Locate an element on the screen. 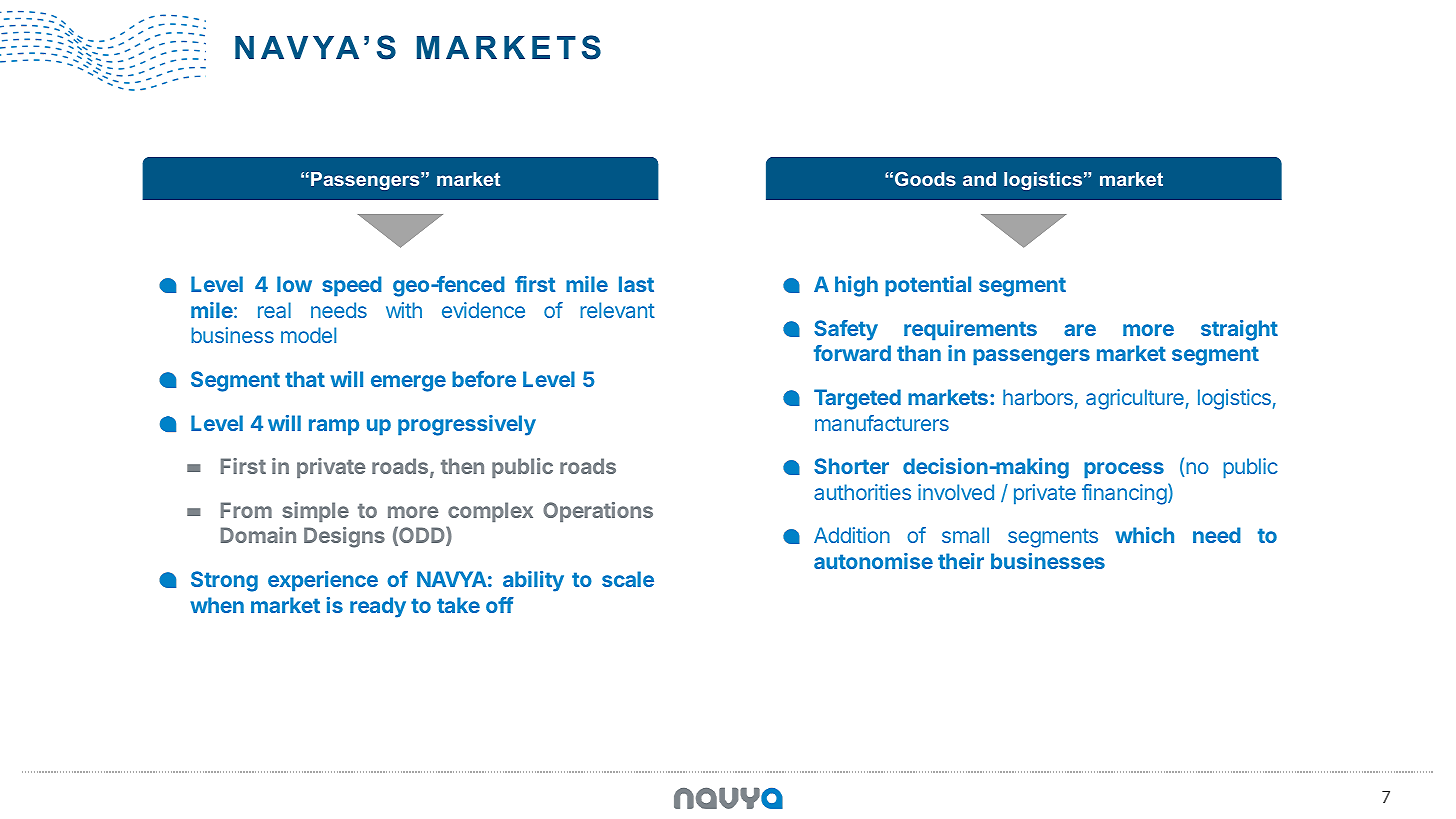  model is located at coordinates (308, 335).
